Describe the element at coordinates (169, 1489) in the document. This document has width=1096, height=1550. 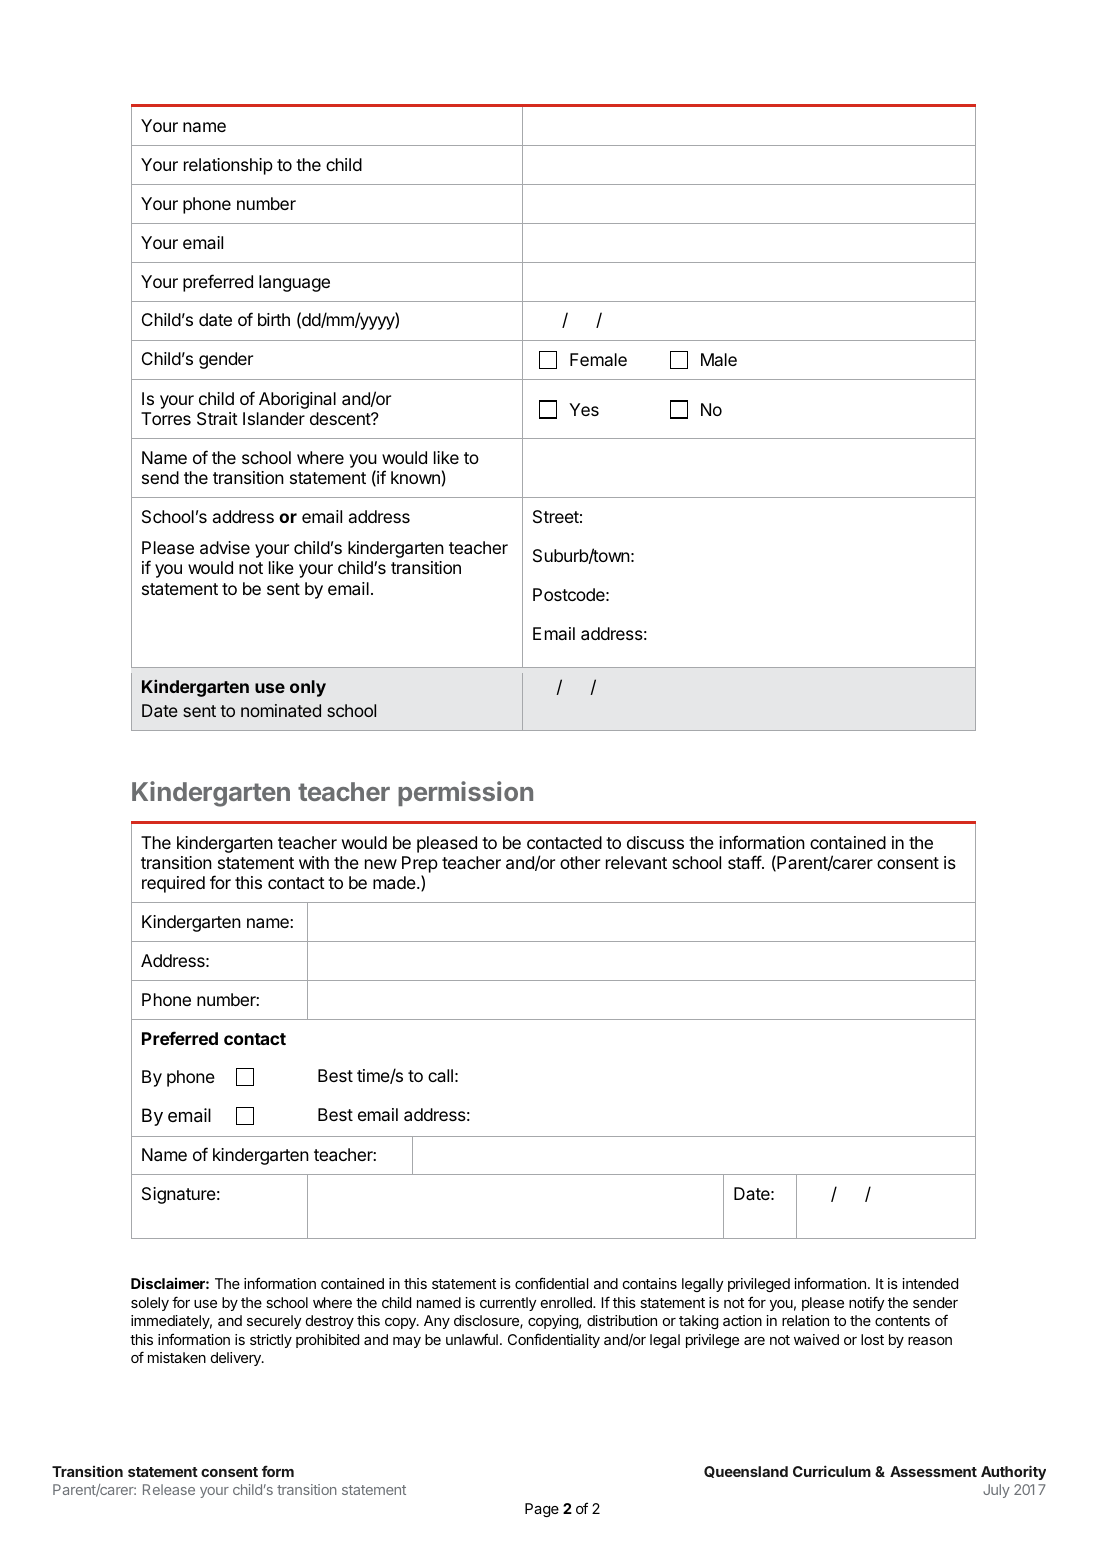
I see `Release` at that location.
